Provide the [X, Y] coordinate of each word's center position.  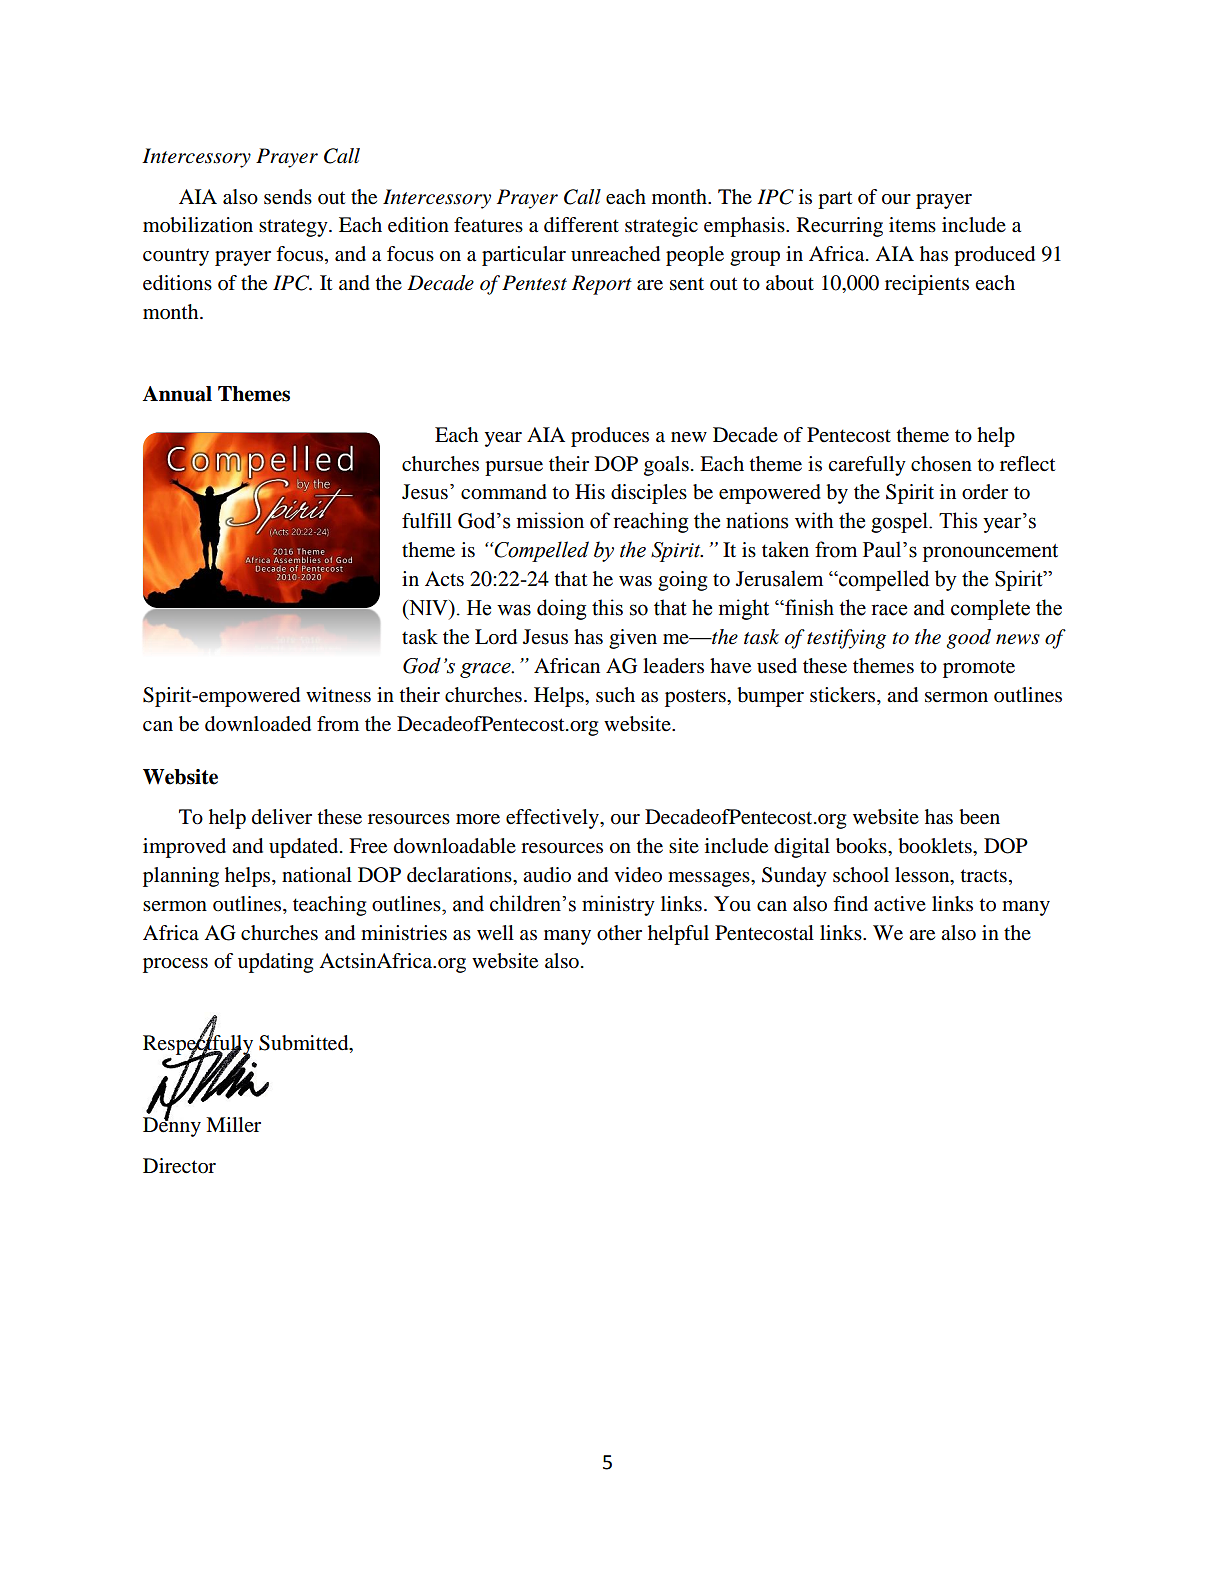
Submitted [305, 1044]
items [912, 225]
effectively [553, 819]
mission [550, 520]
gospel [900, 522]
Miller [233, 1124]
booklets [936, 846]
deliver [282, 817]
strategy [294, 228]
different [581, 225]
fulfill [427, 521]
